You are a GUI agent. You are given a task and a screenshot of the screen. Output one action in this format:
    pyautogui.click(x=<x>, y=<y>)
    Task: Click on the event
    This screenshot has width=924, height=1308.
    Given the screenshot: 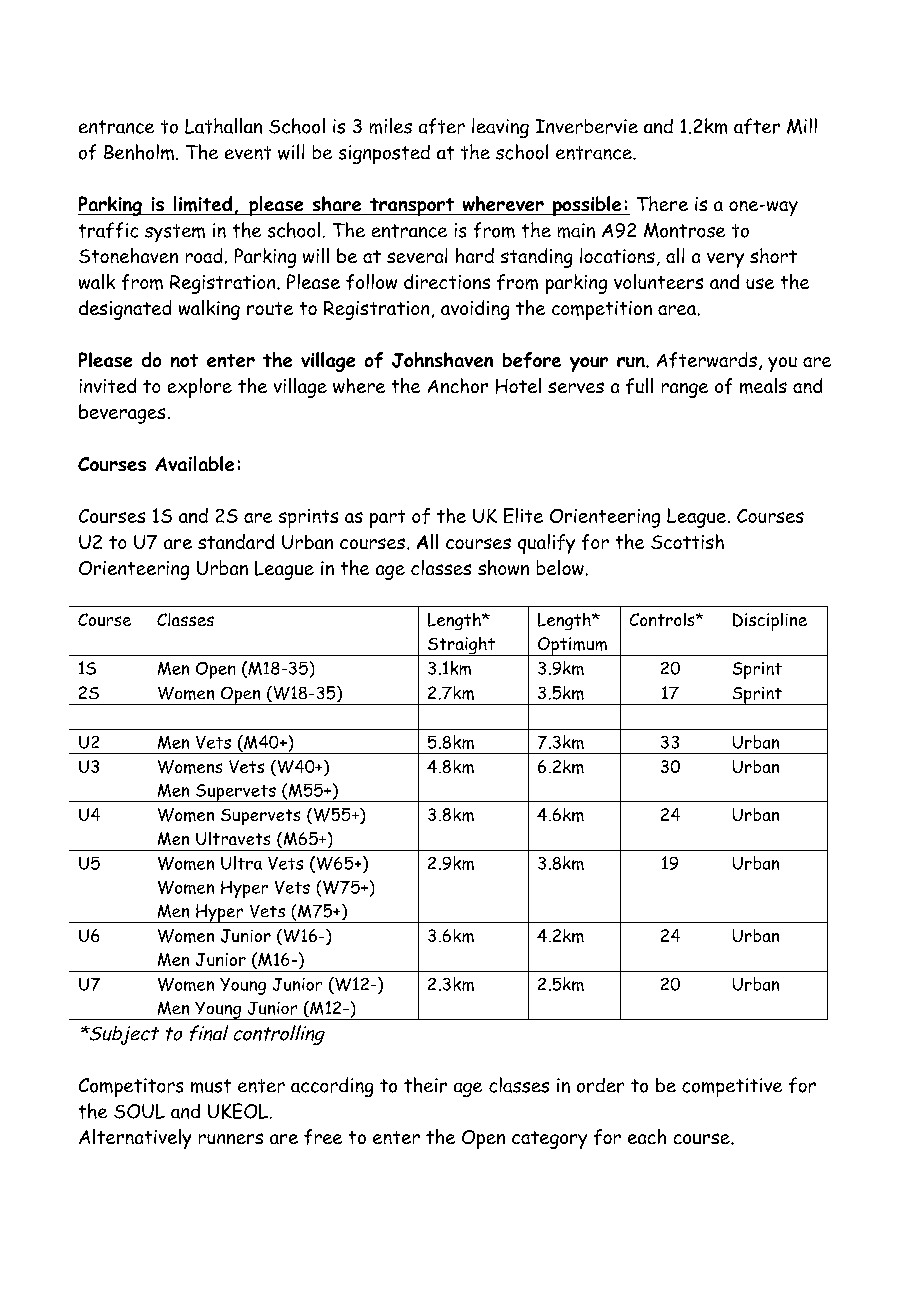 What is the action you would take?
    pyautogui.click(x=248, y=153)
